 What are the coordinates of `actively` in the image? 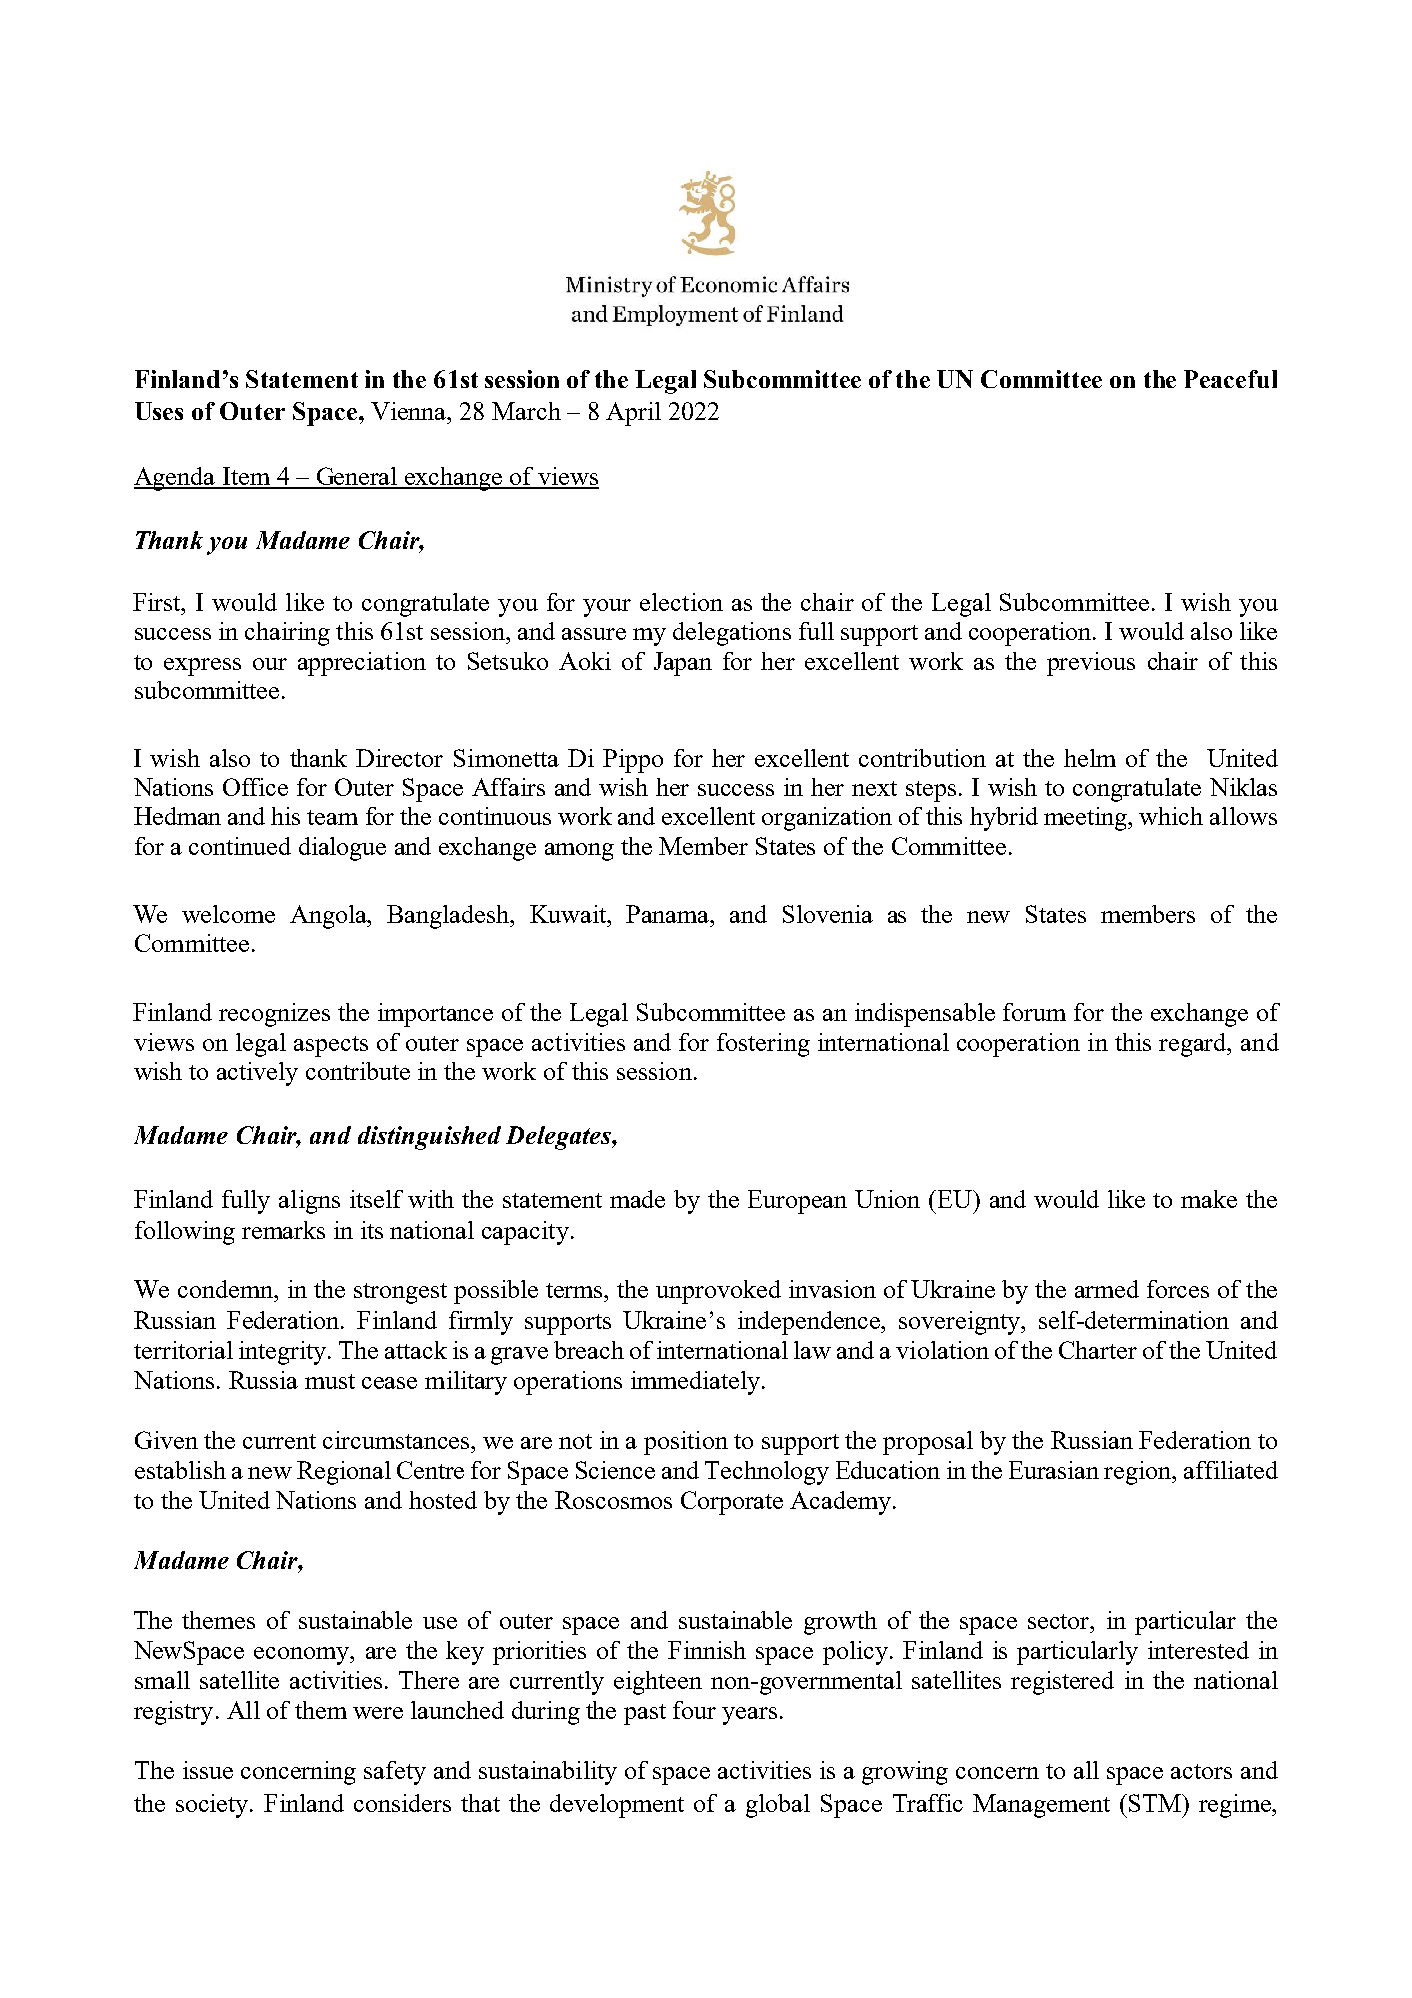 It's located at (257, 1074).
